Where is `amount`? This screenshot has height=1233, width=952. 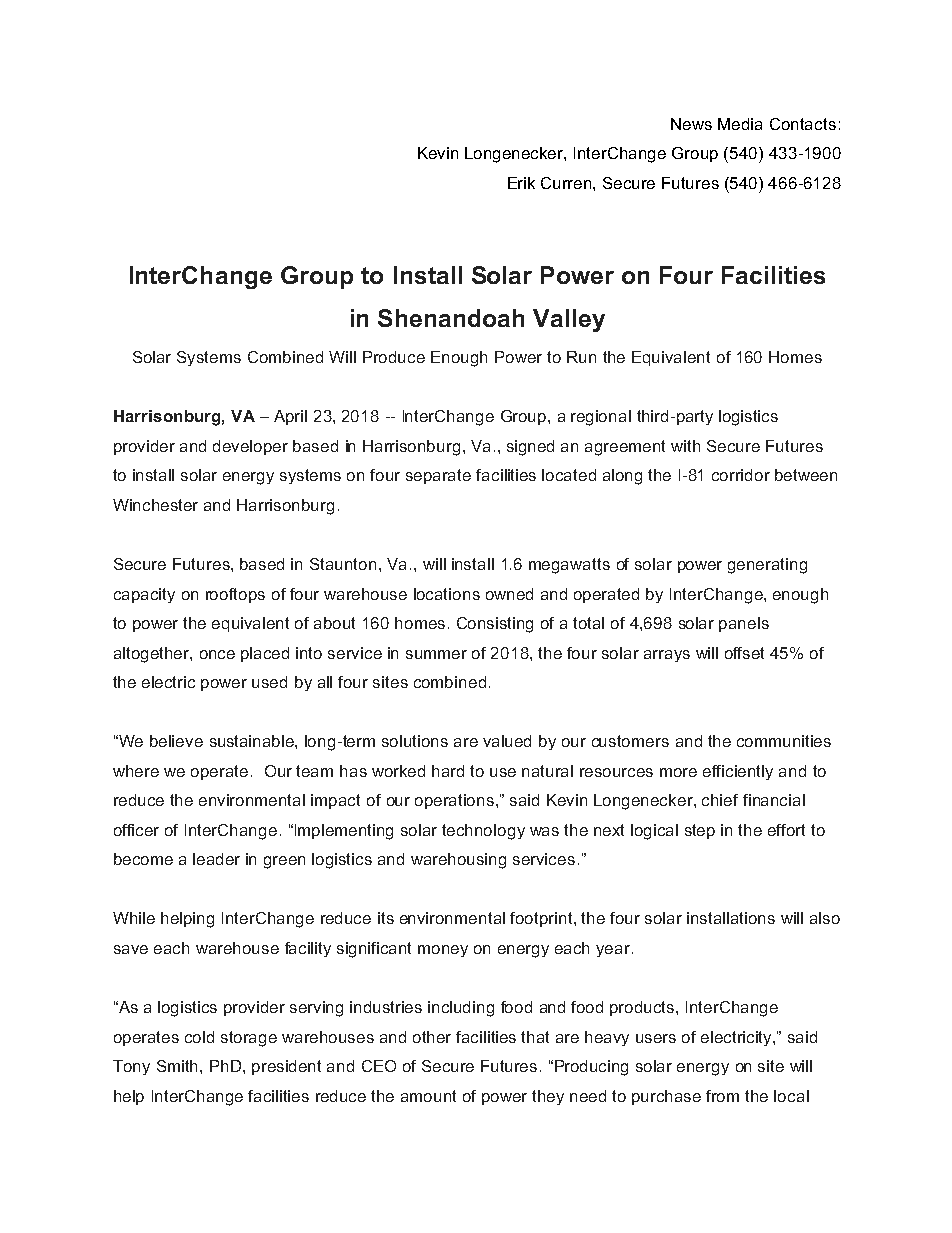
amount is located at coordinates (428, 1096).
